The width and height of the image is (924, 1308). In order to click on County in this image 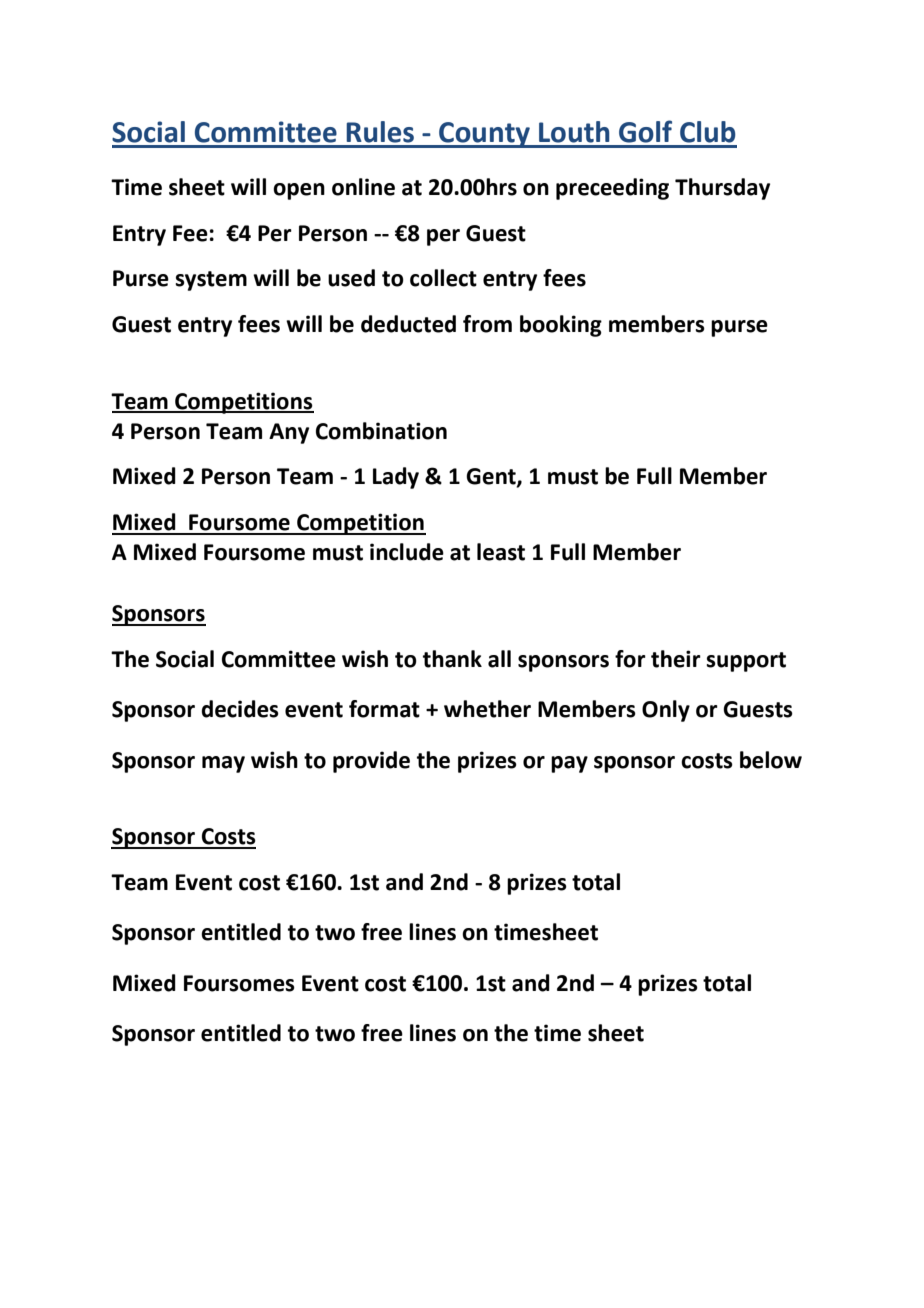, I will do `click(484, 135)`.
